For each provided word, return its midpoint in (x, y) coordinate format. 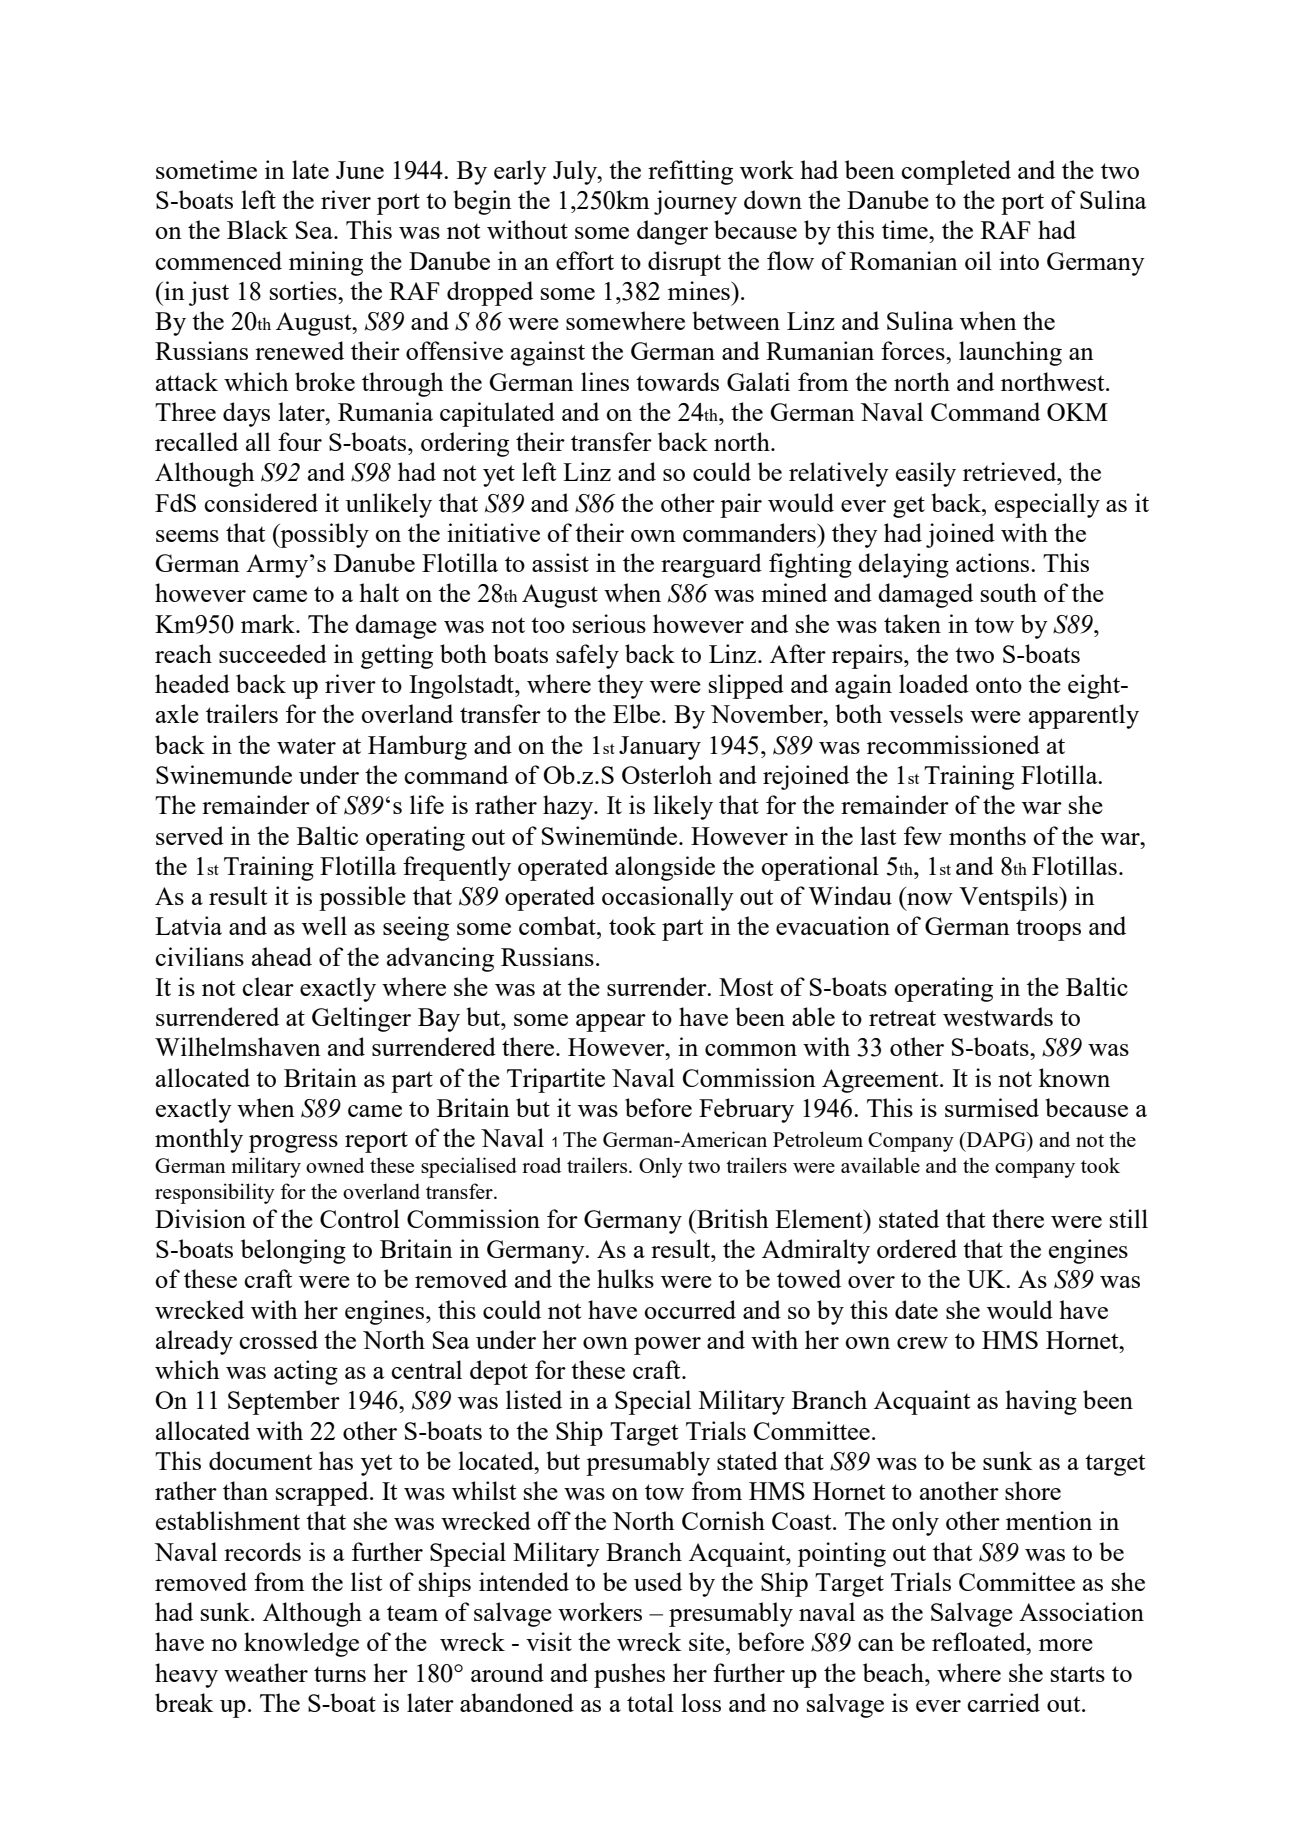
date (916, 1309)
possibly (323, 535)
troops (1048, 930)
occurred (690, 1309)
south (1009, 592)
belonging (293, 1251)
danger (672, 232)
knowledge (301, 1644)
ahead (282, 956)
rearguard (711, 565)
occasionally (668, 898)
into (1019, 260)
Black (257, 229)
